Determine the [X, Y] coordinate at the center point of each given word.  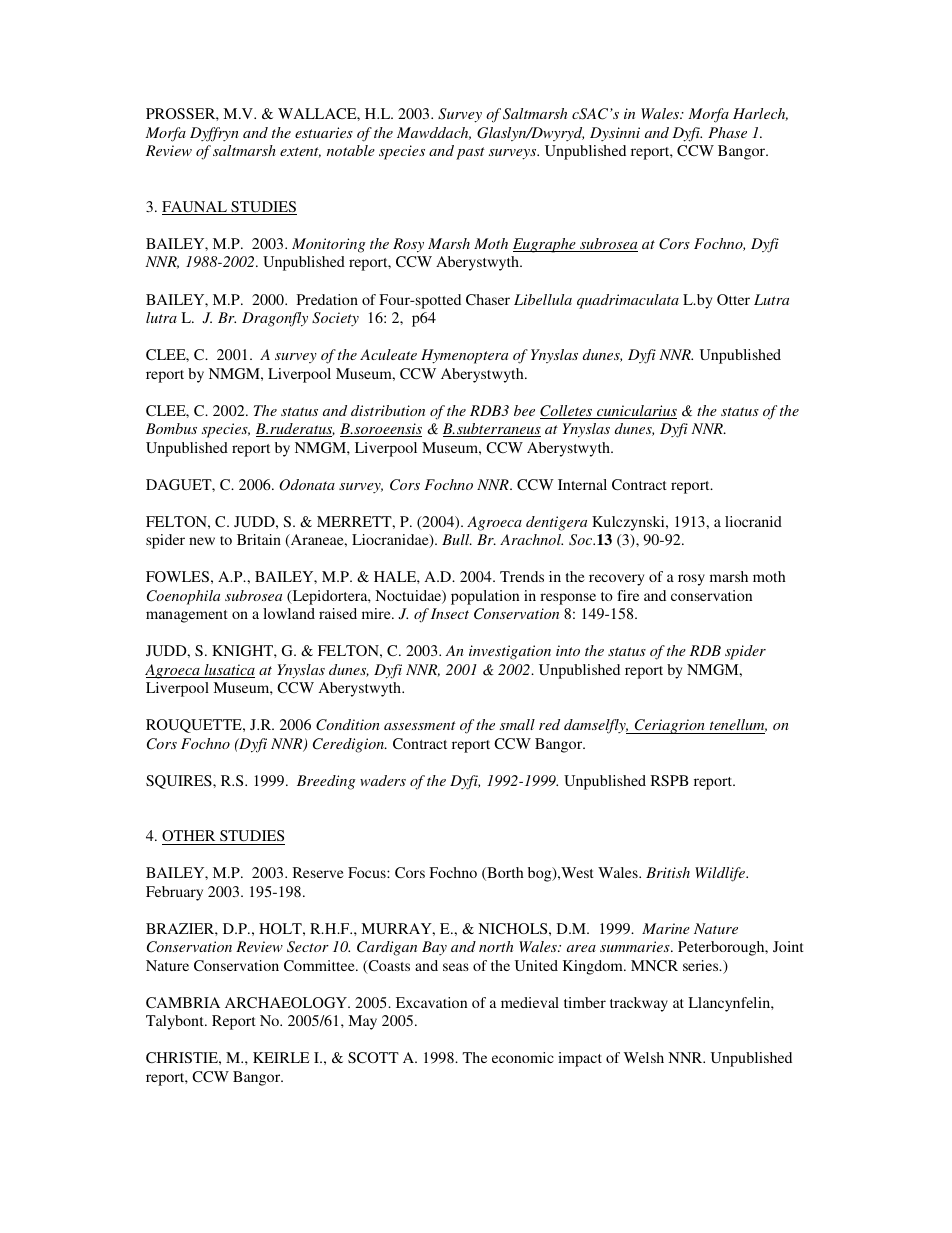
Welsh [644, 1057]
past [470, 153]
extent [300, 152]
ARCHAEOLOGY [287, 1002]
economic [523, 1057]
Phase [727, 132]
